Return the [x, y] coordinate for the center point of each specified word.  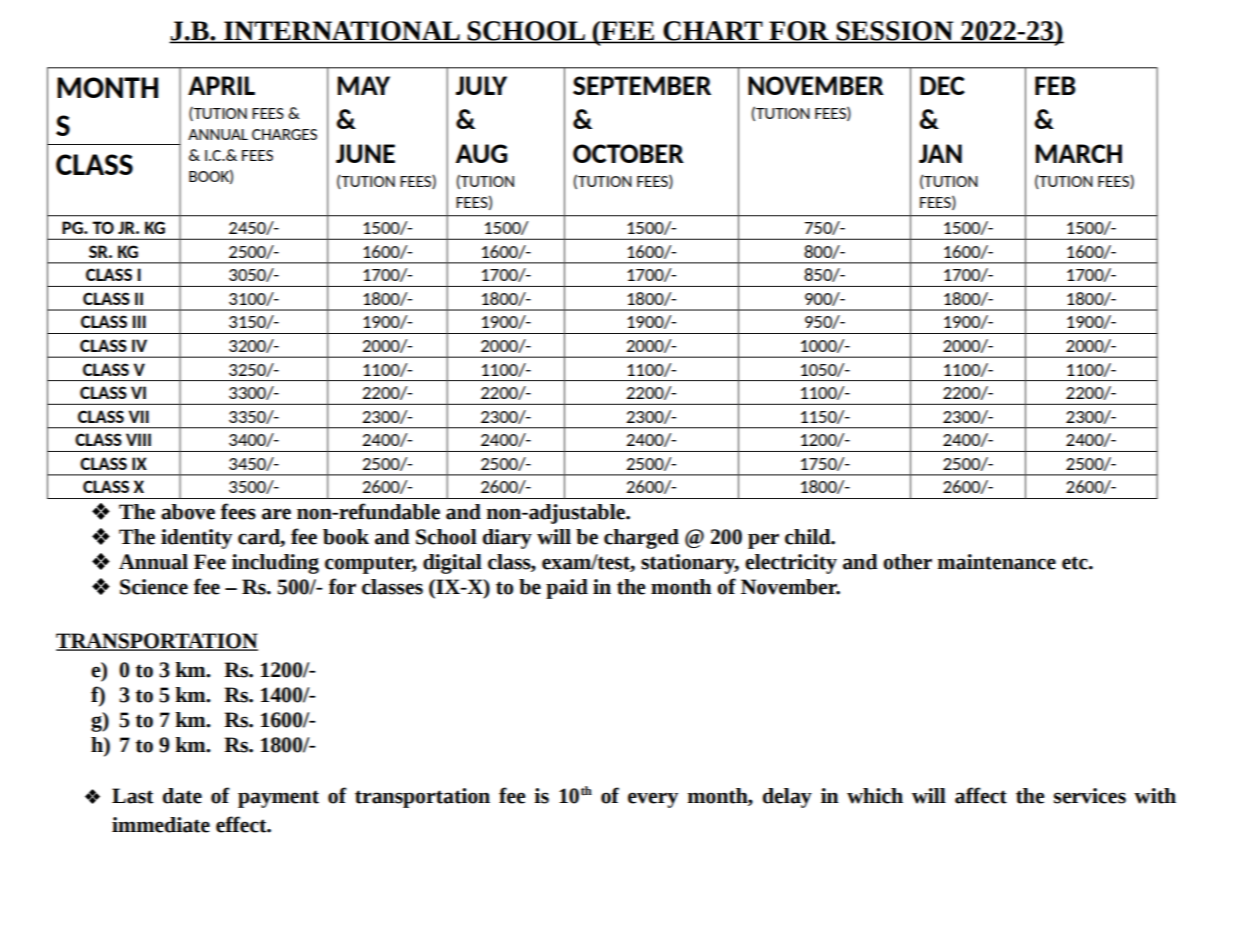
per [763, 541]
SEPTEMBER [642, 85]
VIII [138, 439]
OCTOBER [628, 153]
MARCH [1078, 153]
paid [567, 589]
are [276, 514]
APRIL [221, 85]
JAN [940, 153]
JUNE [365, 153]
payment [278, 799]
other [907, 562]
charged [641, 539]
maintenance [997, 562]
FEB [1055, 85]
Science [154, 587]
